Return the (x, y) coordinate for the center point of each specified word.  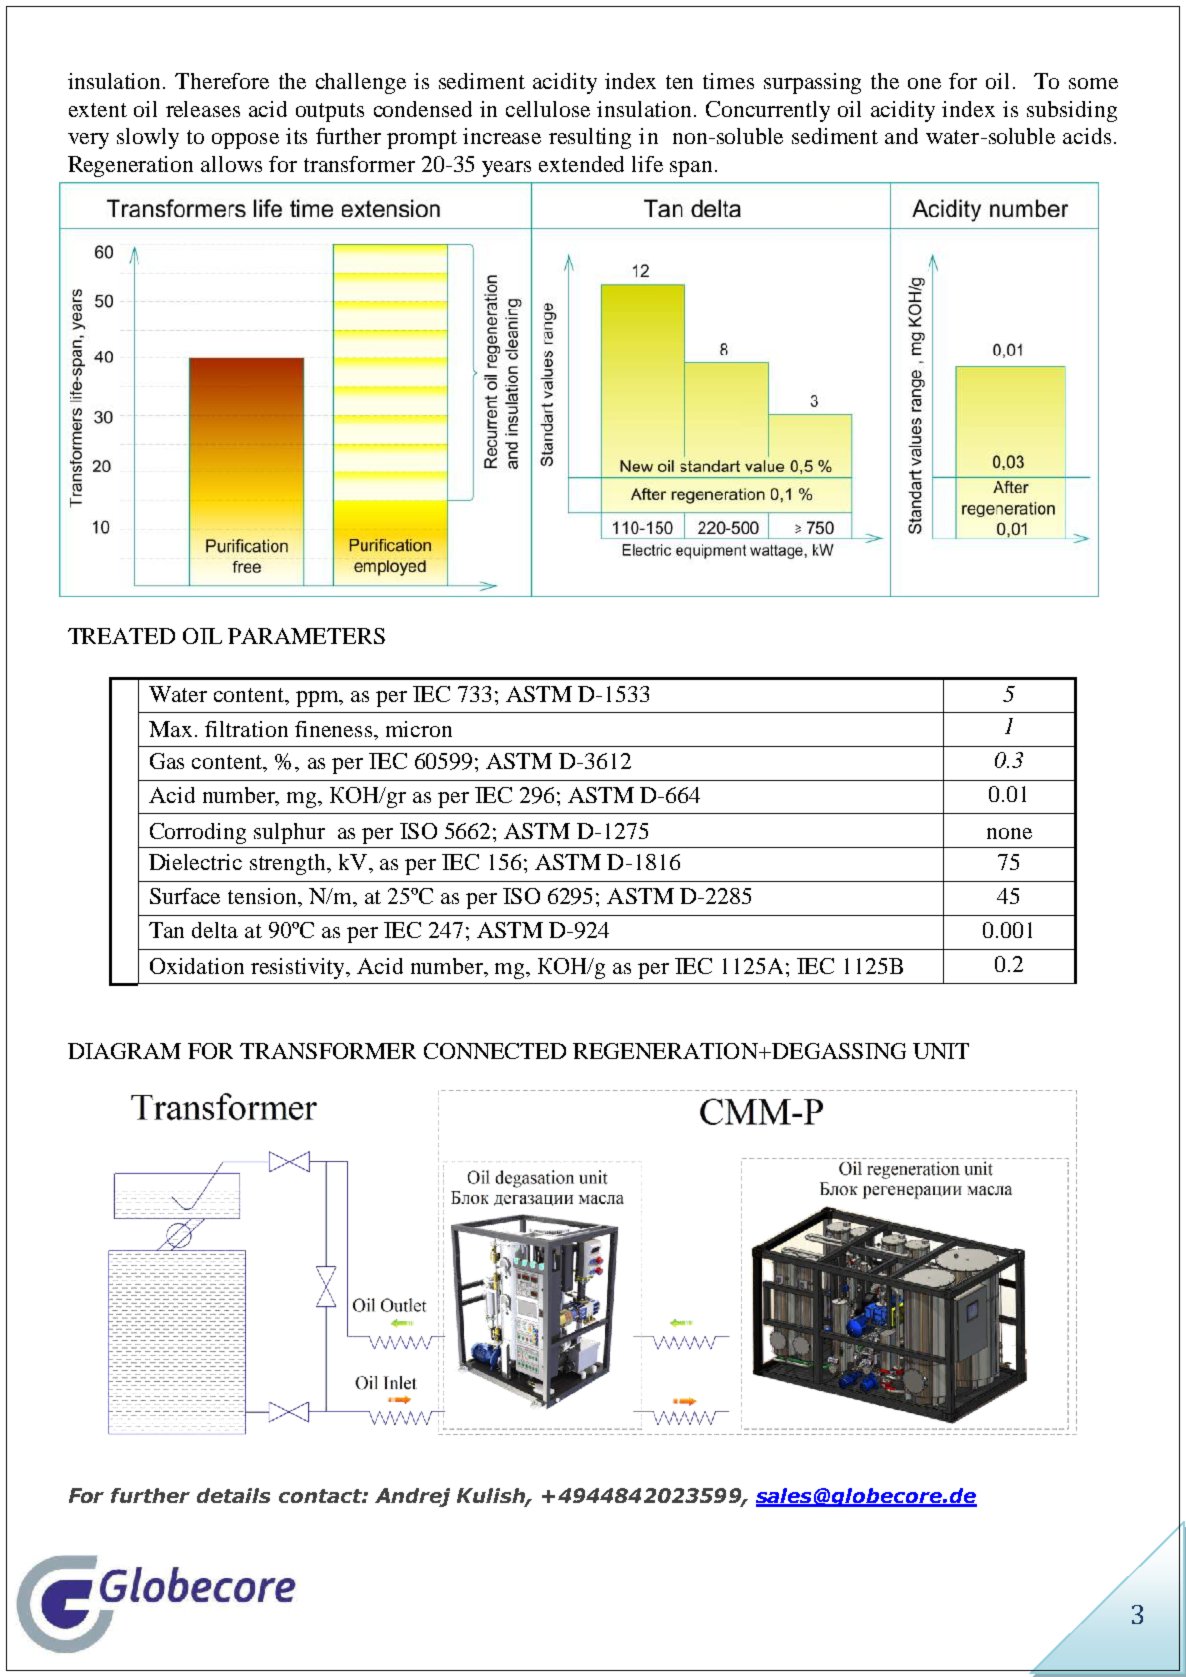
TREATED (121, 636)
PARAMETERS (306, 636)
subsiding (1072, 111)
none (1009, 833)
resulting (590, 138)
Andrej (412, 1497)
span (691, 169)
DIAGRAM (124, 1051)
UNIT (941, 1051)
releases (203, 109)
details (233, 1495)
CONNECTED (495, 1051)
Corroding (198, 833)
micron (419, 729)
